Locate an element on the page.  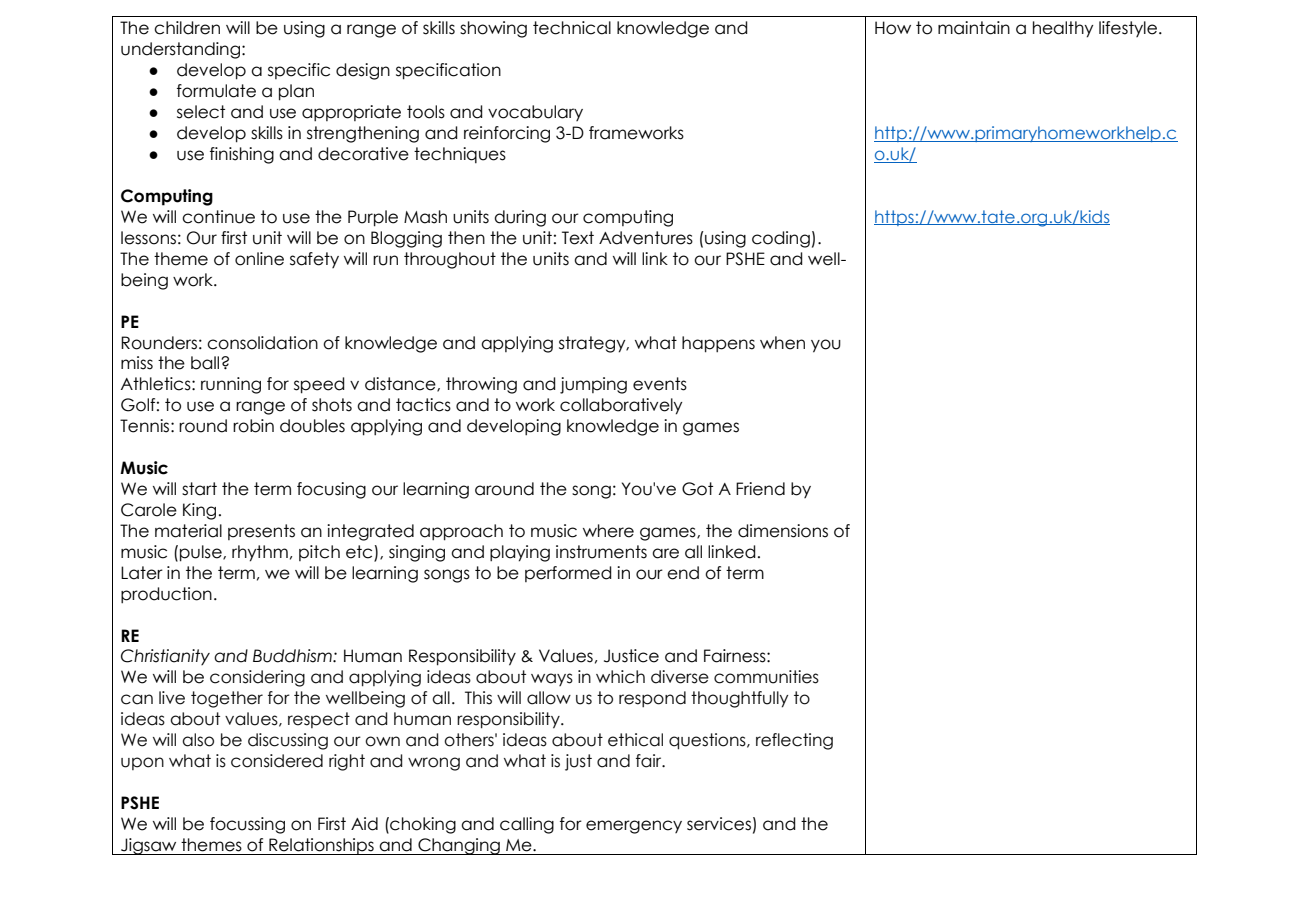
robin is located at coordinates (253, 426).
